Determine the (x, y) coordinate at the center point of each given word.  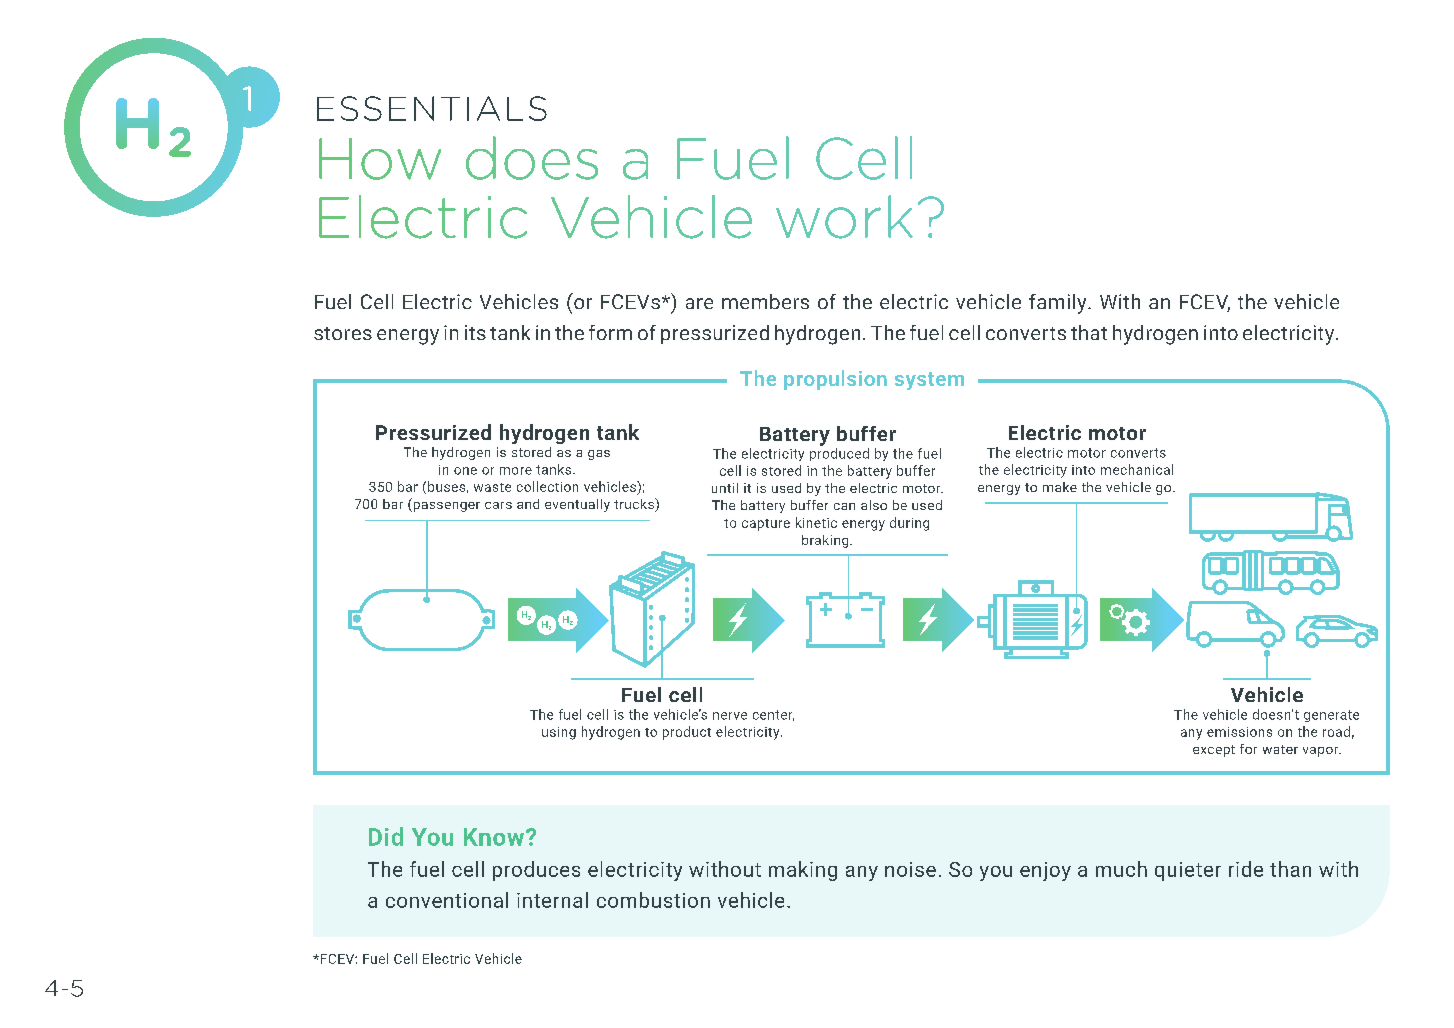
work (844, 217)
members (765, 301)
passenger (445, 507)
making (803, 871)
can (844, 506)
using (559, 733)
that (1089, 332)
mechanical (1137, 469)
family (1059, 304)
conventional (447, 900)
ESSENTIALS (432, 108)
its (475, 332)
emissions (1239, 732)
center (773, 715)
